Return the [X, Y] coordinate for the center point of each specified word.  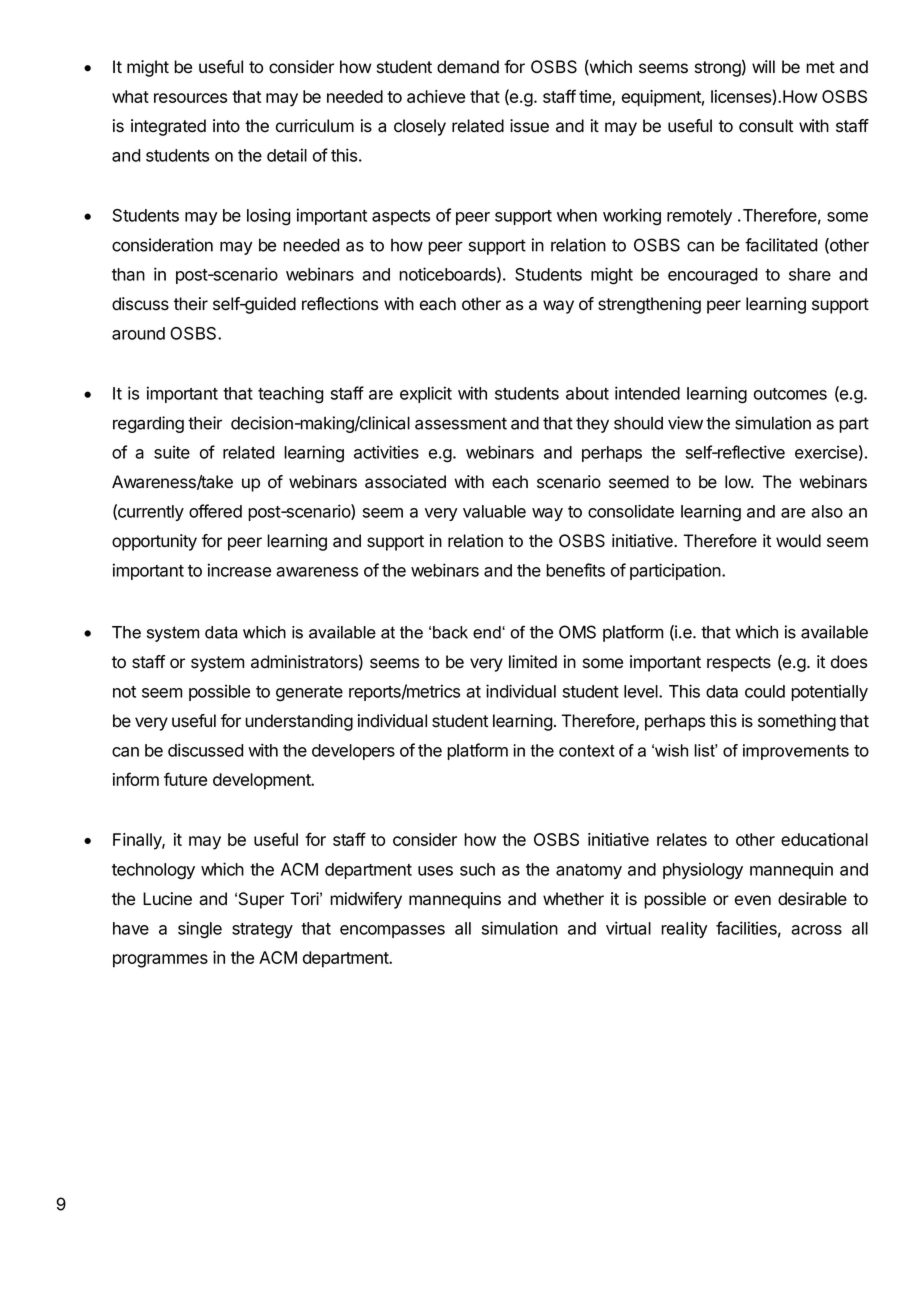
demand [468, 67]
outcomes [790, 394]
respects [739, 664]
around [138, 333]
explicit [426, 394]
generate [309, 694]
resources [190, 98]
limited [533, 662]
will [763, 66]
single [200, 930]
